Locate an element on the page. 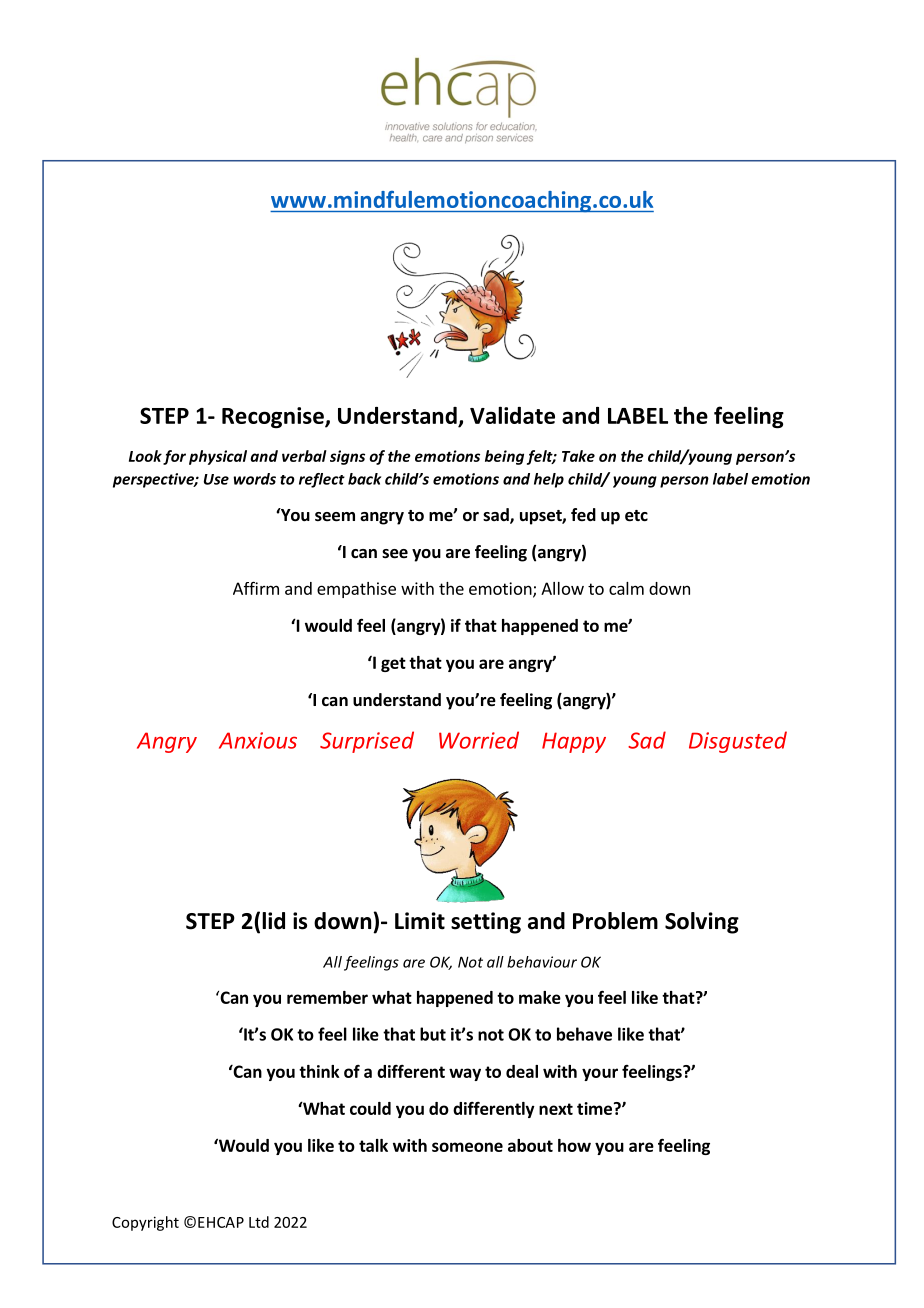 The width and height of the image is (924, 1308). physical is located at coordinates (218, 457).
